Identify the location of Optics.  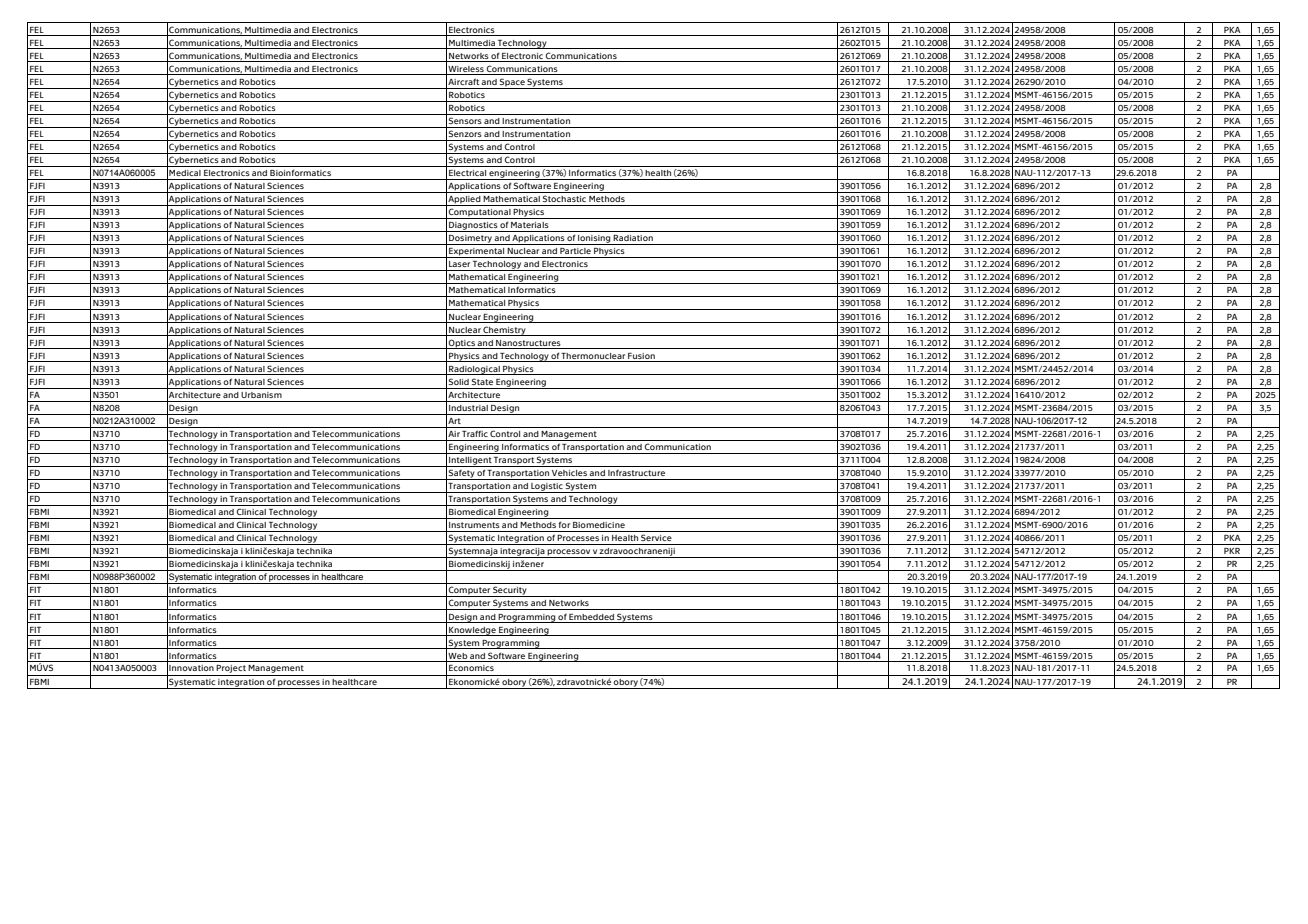
(462, 344).
